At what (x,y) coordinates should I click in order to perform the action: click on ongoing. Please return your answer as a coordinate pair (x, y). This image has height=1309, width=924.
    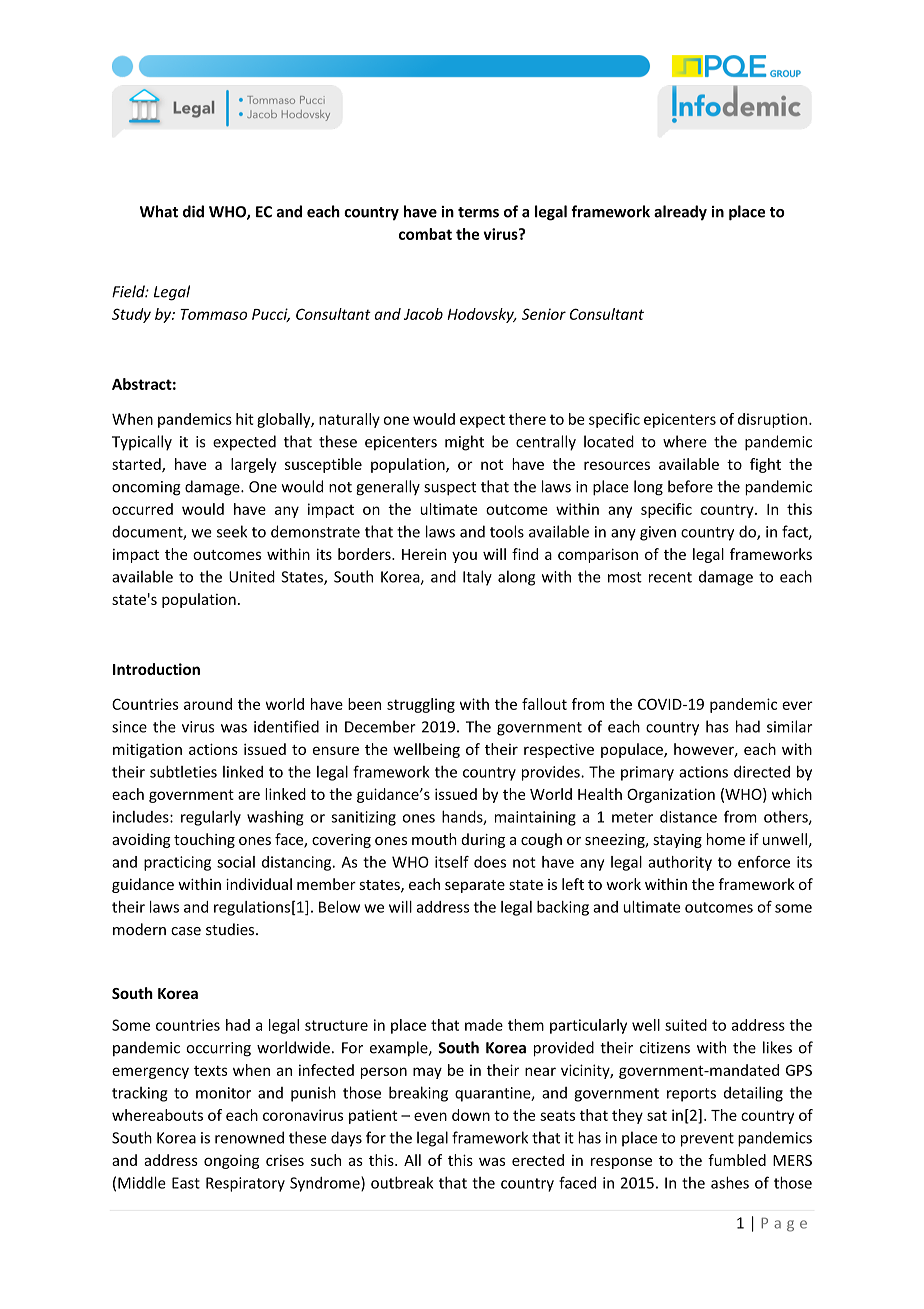
    Looking at the image, I should click on (231, 1161).
